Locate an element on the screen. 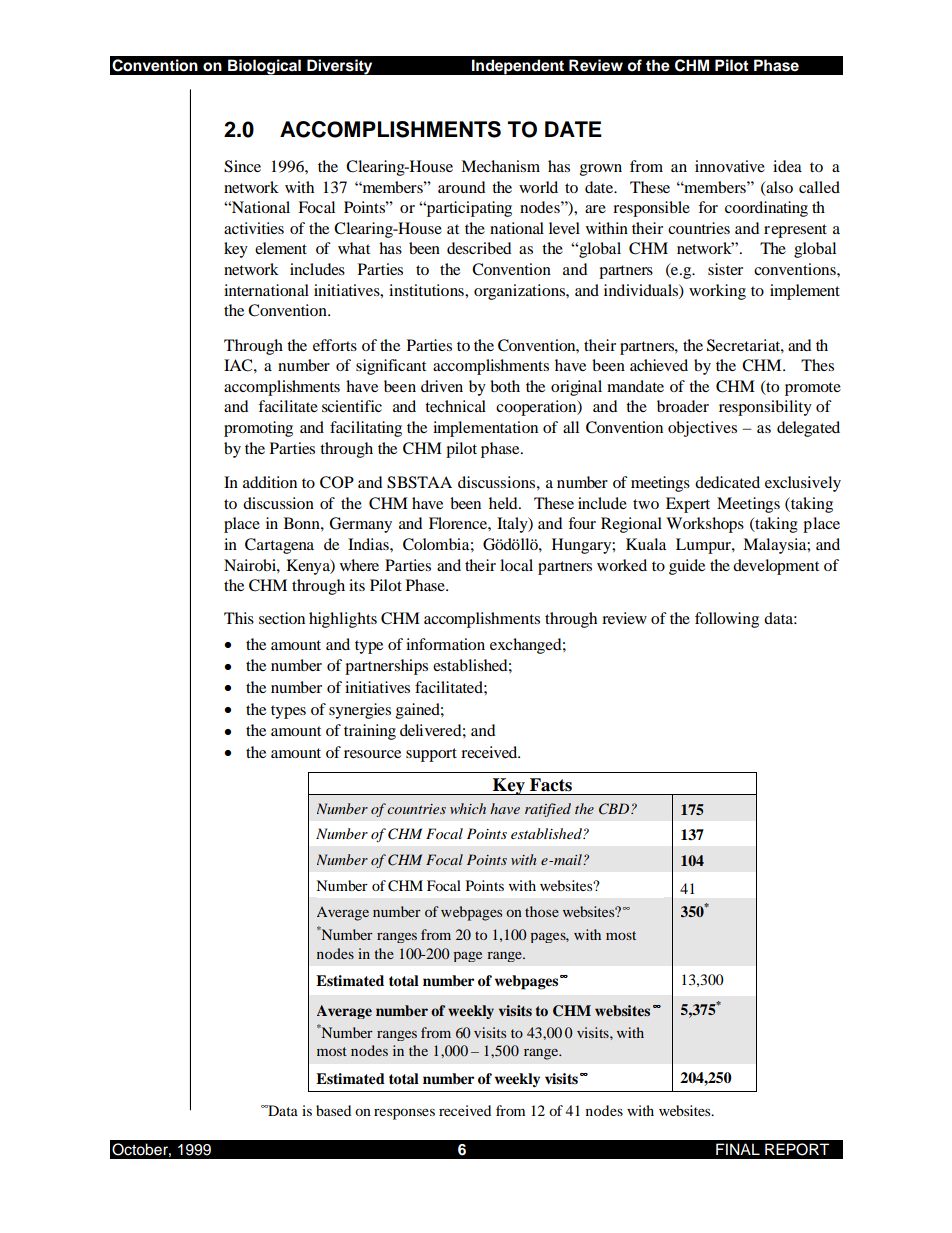  development is located at coordinates (776, 567).
